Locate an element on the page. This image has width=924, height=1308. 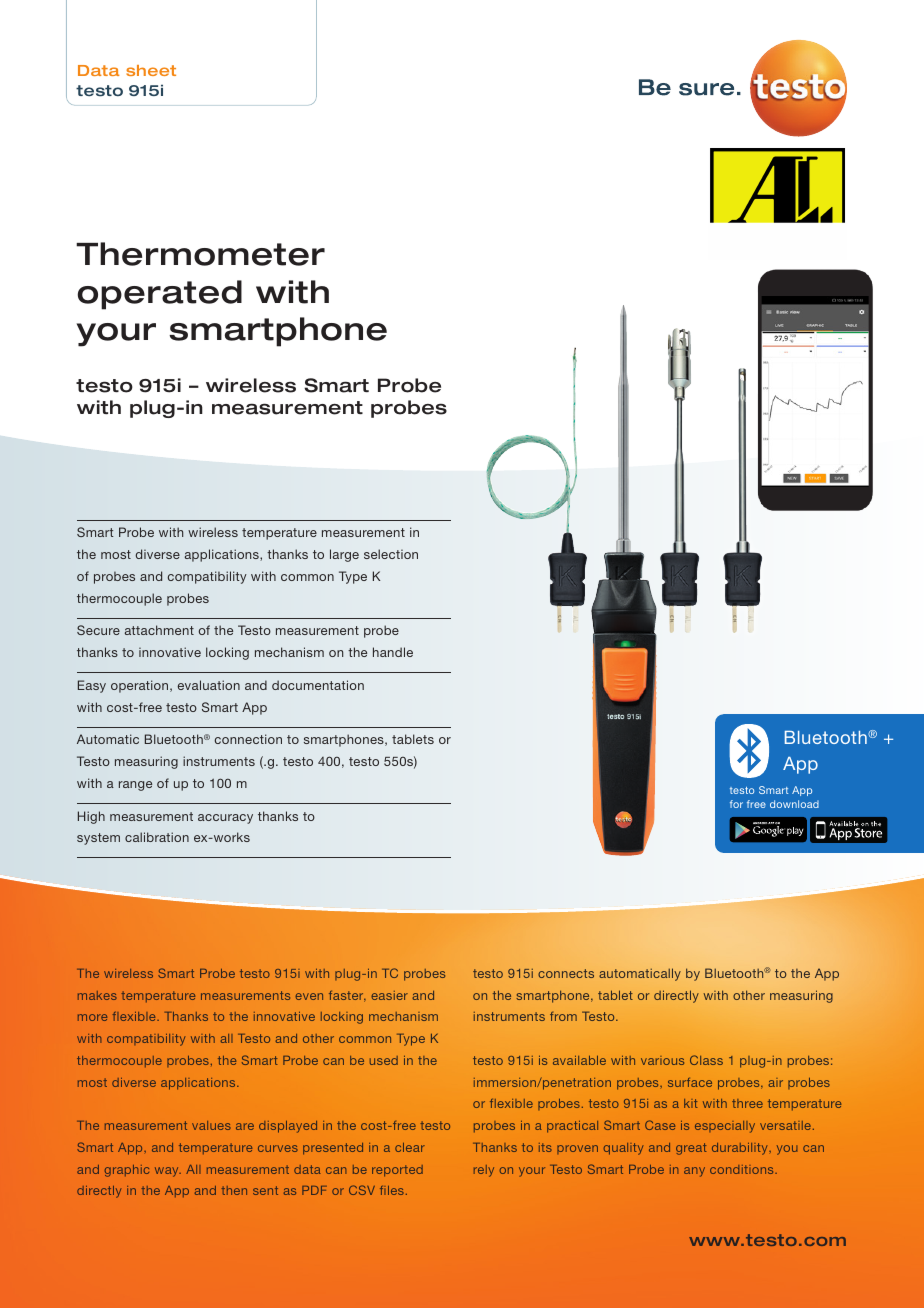
attachment is located at coordinates (159, 630).
